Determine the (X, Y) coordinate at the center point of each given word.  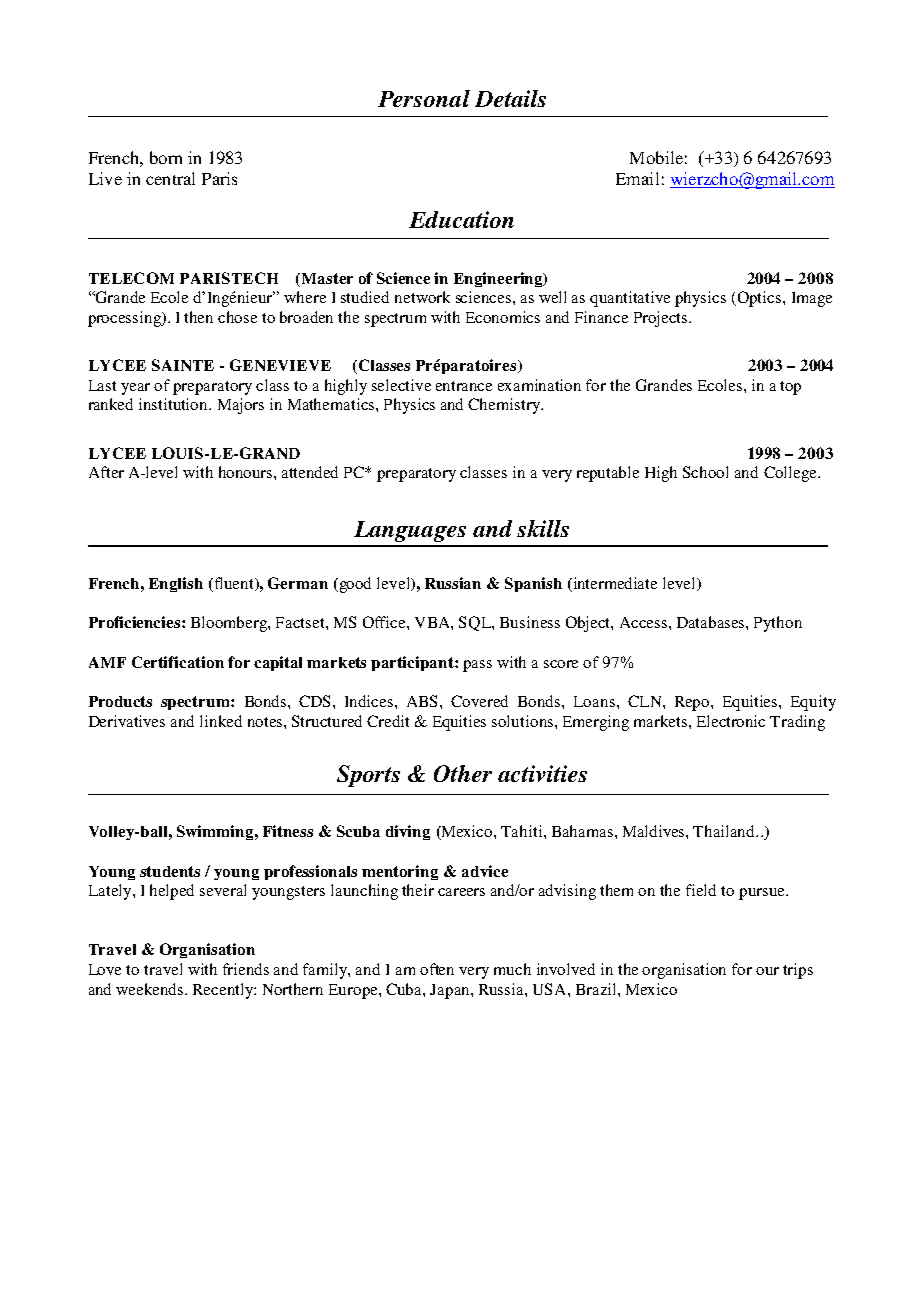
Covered (479, 701)
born (166, 157)
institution (174, 404)
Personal (424, 98)
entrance (464, 386)
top (790, 388)
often (437, 969)
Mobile (656, 157)
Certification (178, 662)
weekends (151, 989)
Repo (693, 703)
